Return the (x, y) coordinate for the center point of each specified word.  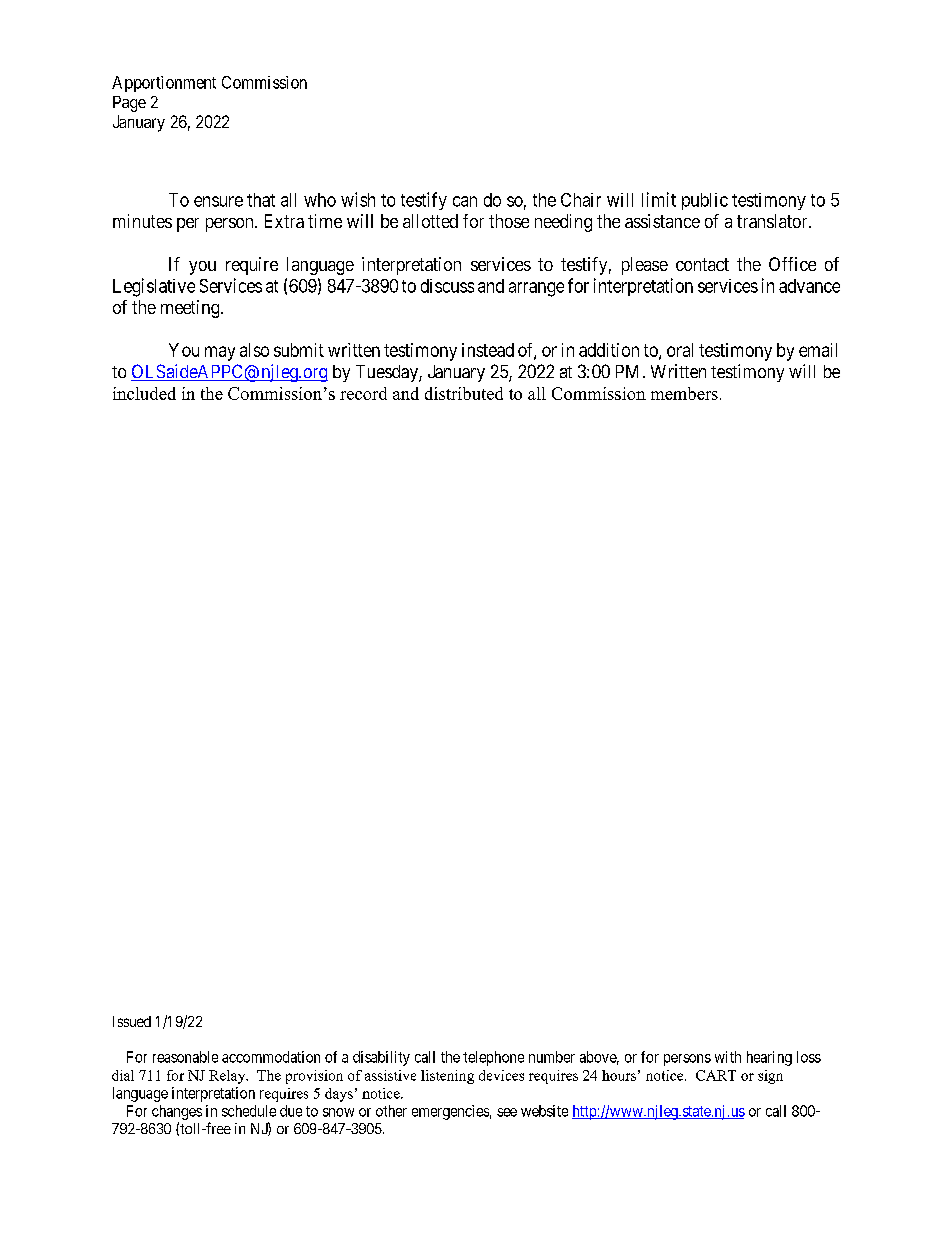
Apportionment (164, 84)
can (465, 201)
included (144, 393)
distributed (464, 393)
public (705, 201)
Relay (228, 1077)
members (684, 393)
